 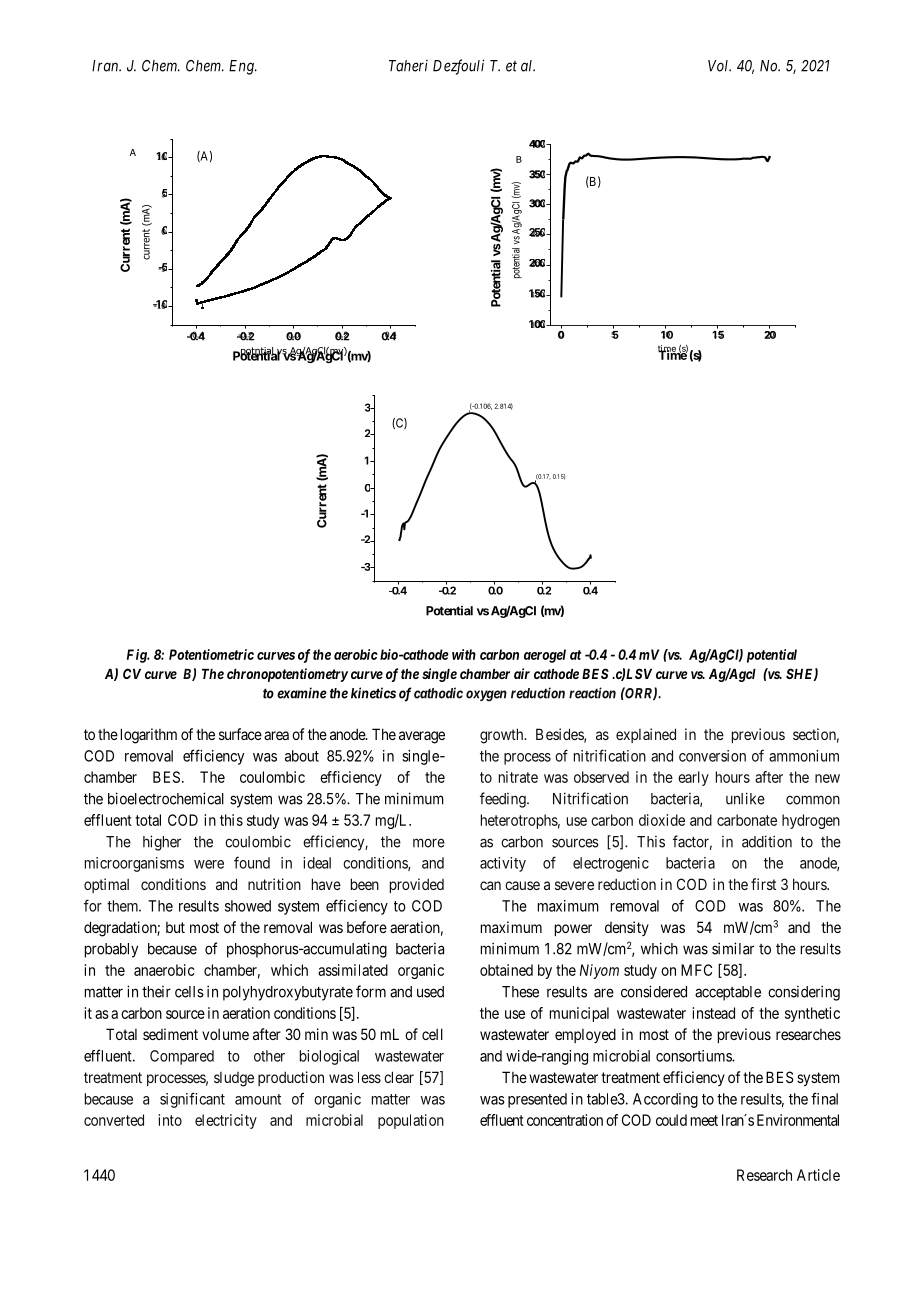 I want to click on examine, so click(x=302, y=693).
